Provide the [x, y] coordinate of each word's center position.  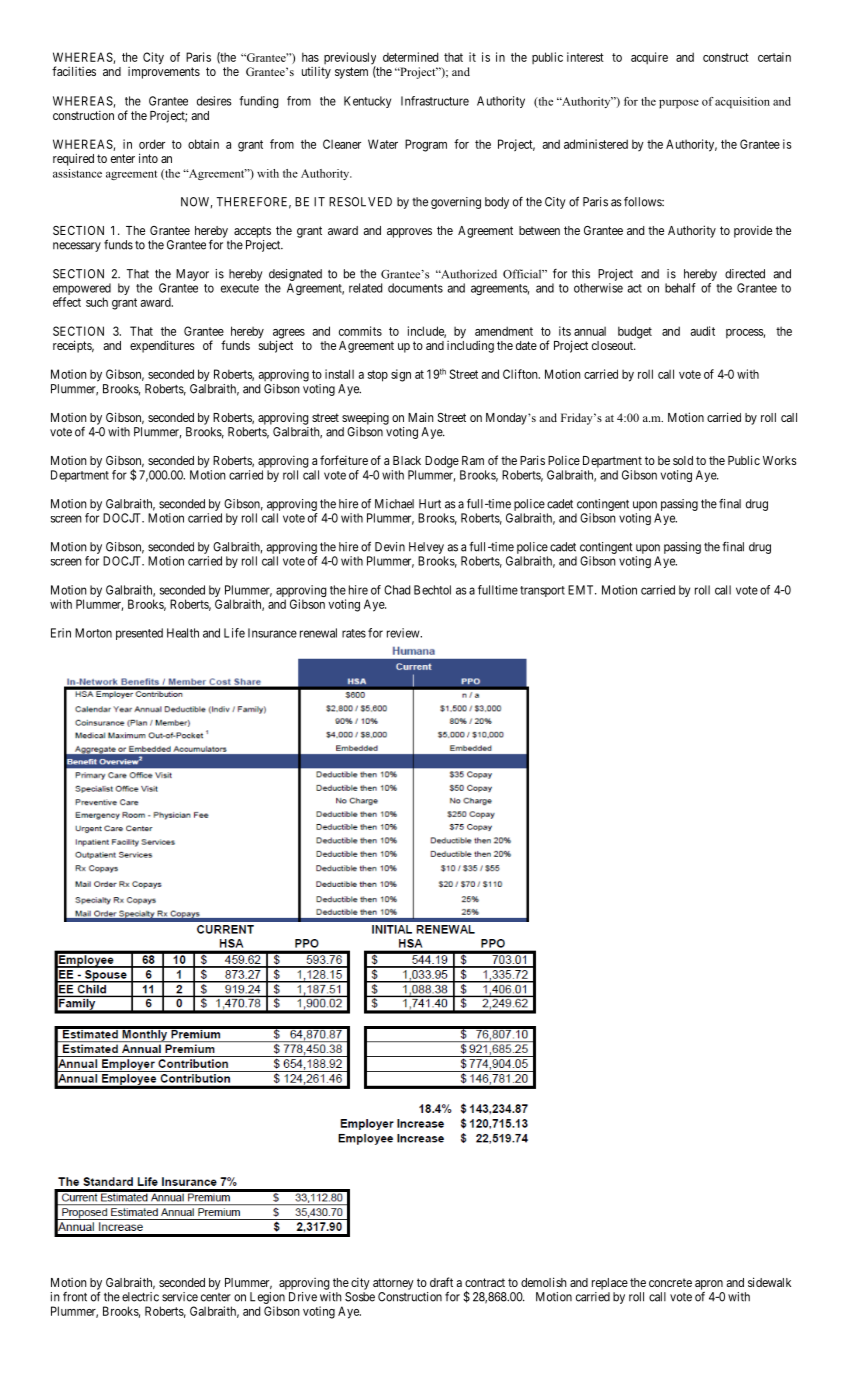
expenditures [162, 346]
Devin [390, 547]
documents [415, 288]
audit [703, 331]
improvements [164, 73]
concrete [670, 1282]
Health [183, 633]
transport [542, 591]
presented [139, 634]
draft [441, 1282]
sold [683, 460]
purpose [679, 103]
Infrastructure [435, 101]
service [180, 1297]
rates [354, 633]
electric [140, 1297]
